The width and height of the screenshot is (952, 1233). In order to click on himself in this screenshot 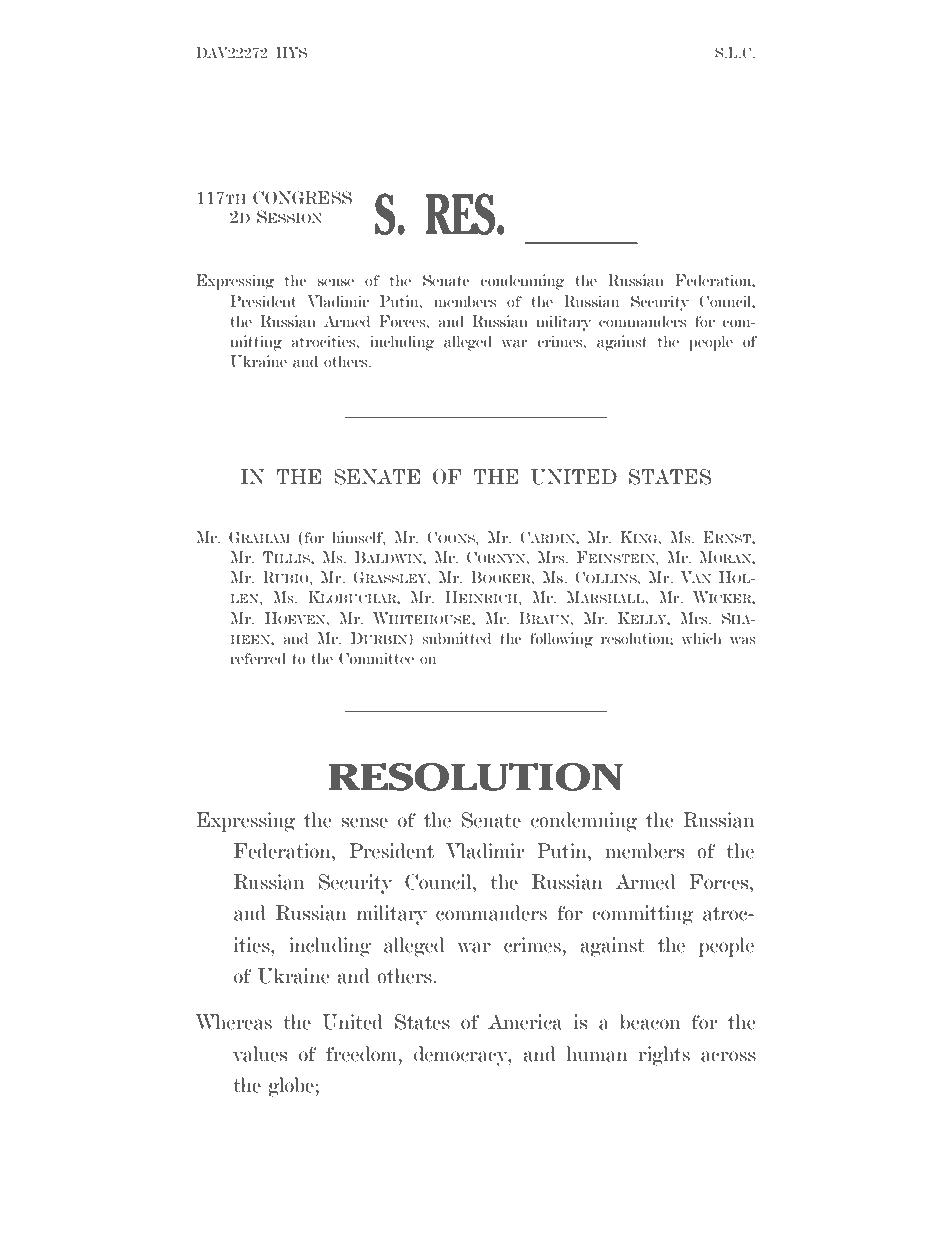, I will do `click(359, 538)`.
